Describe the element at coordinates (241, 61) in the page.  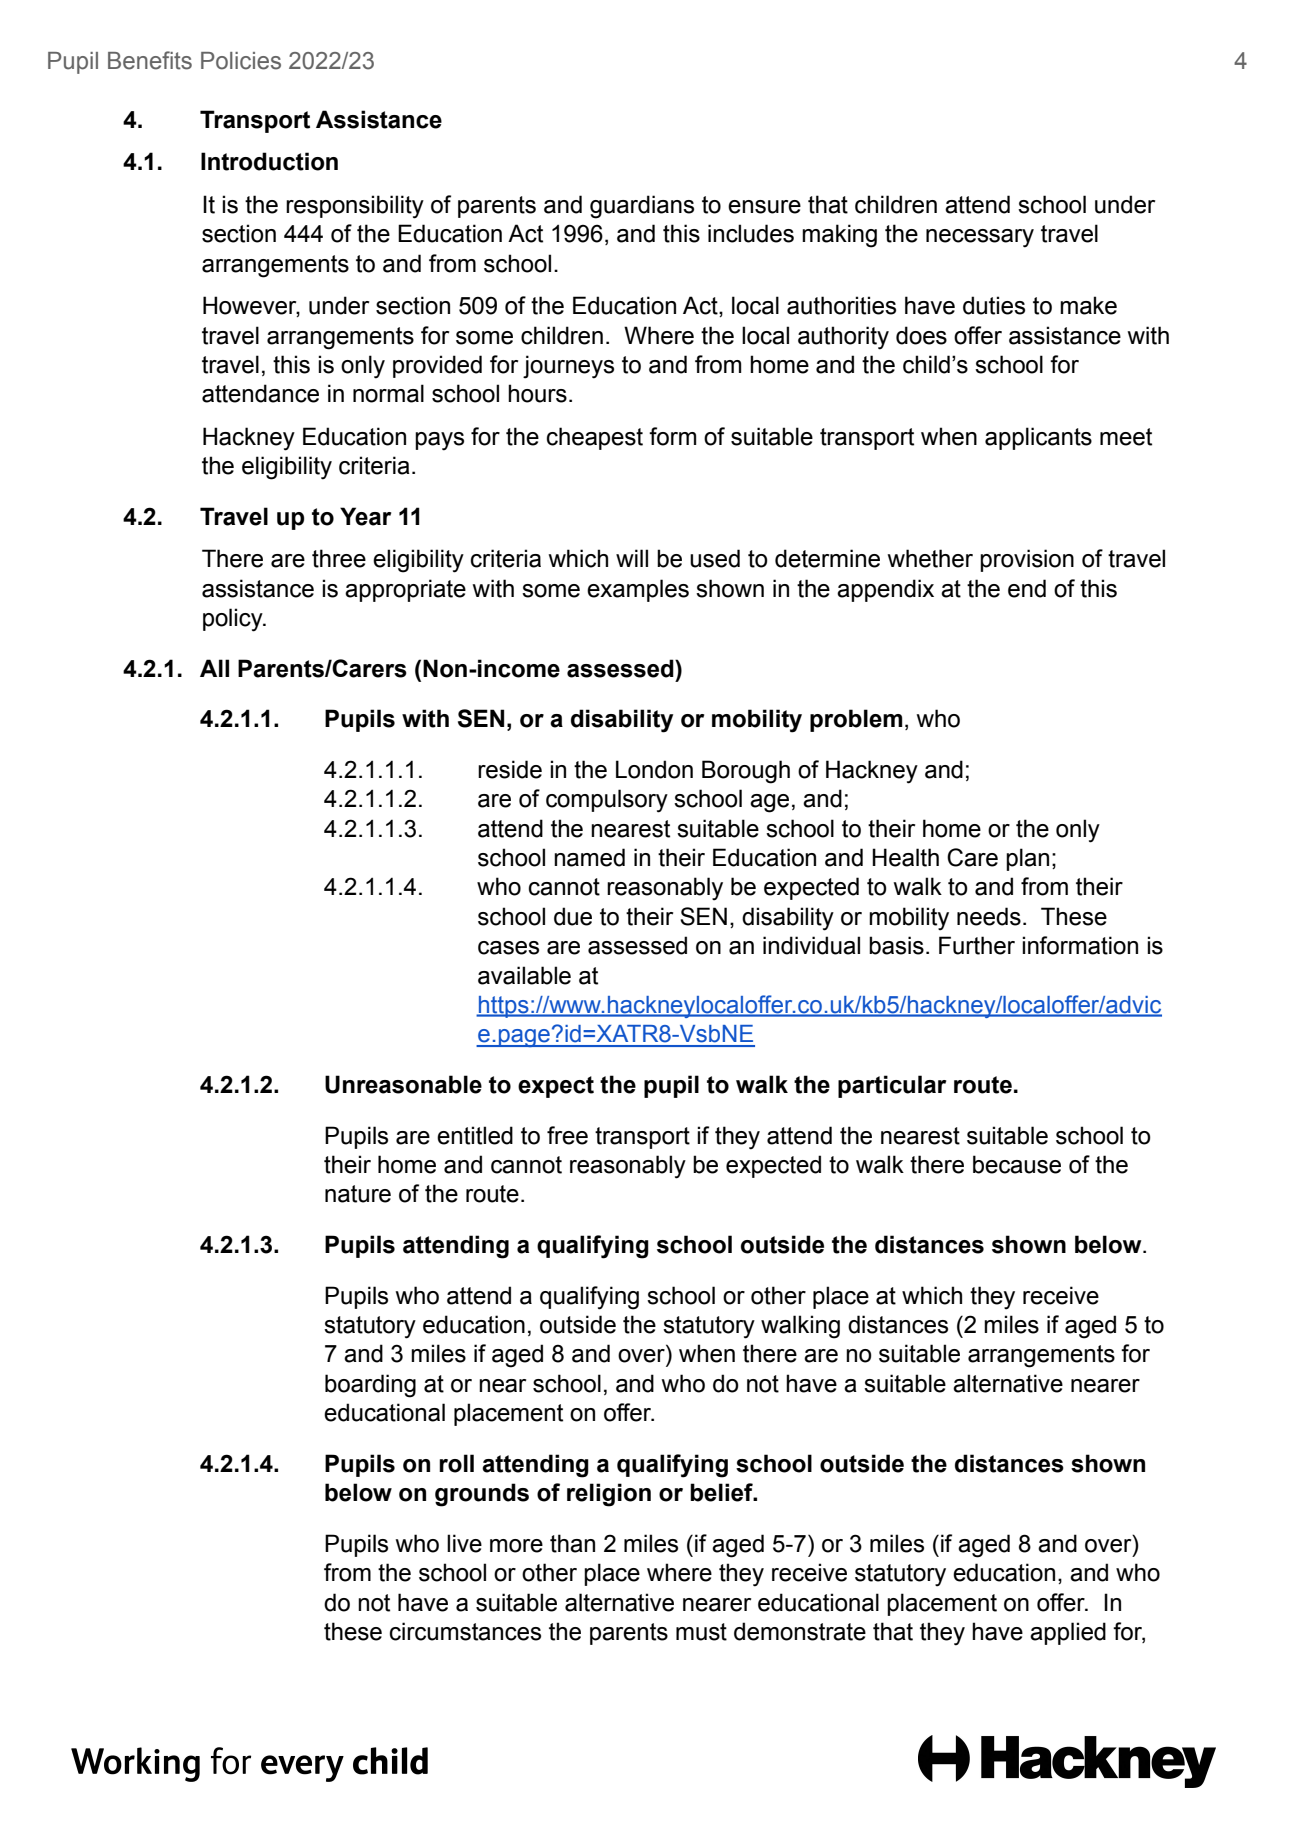
I see `Policies` at that location.
